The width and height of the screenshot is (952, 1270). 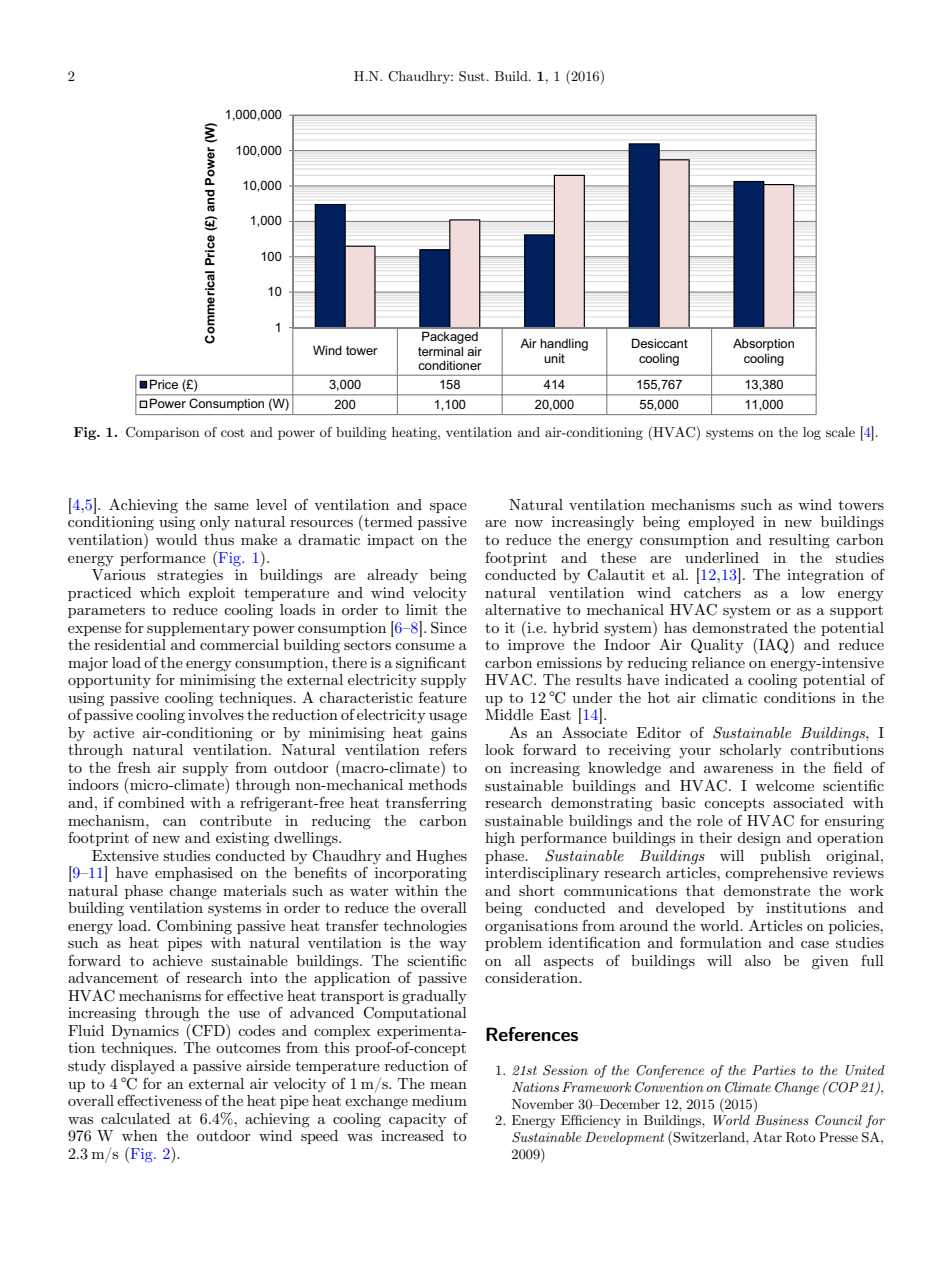 I want to click on comprehensive, so click(x=776, y=874).
